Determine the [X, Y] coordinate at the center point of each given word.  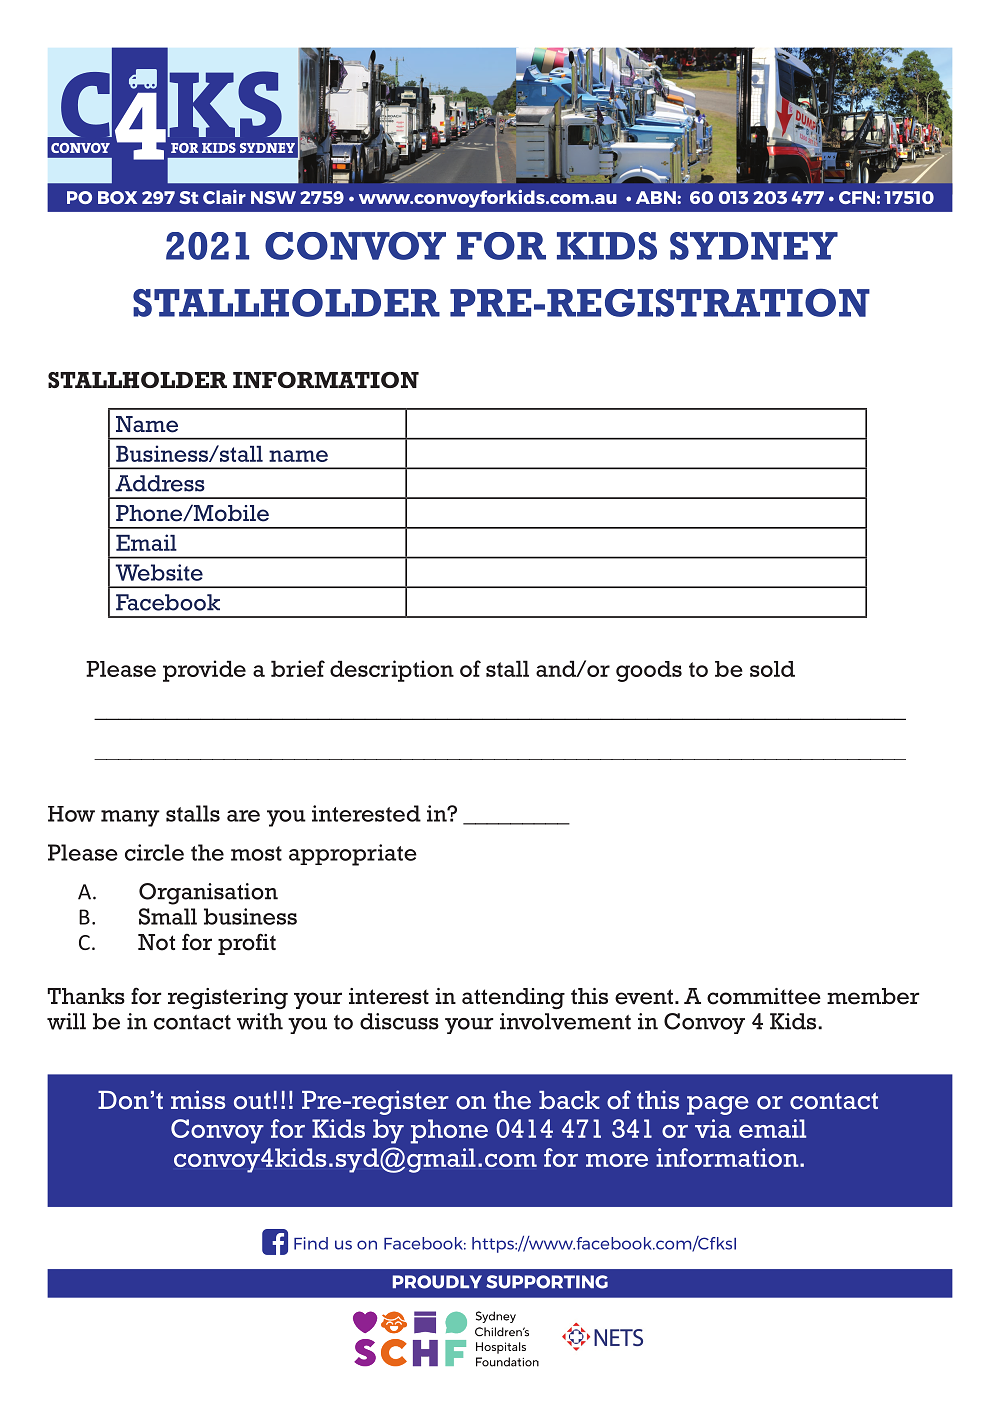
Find [311, 1243]
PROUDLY [437, 1282]
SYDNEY [754, 246]
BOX [117, 197]
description [392, 671]
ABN [657, 197]
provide [204, 671]
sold [772, 669]
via [713, 1128]
